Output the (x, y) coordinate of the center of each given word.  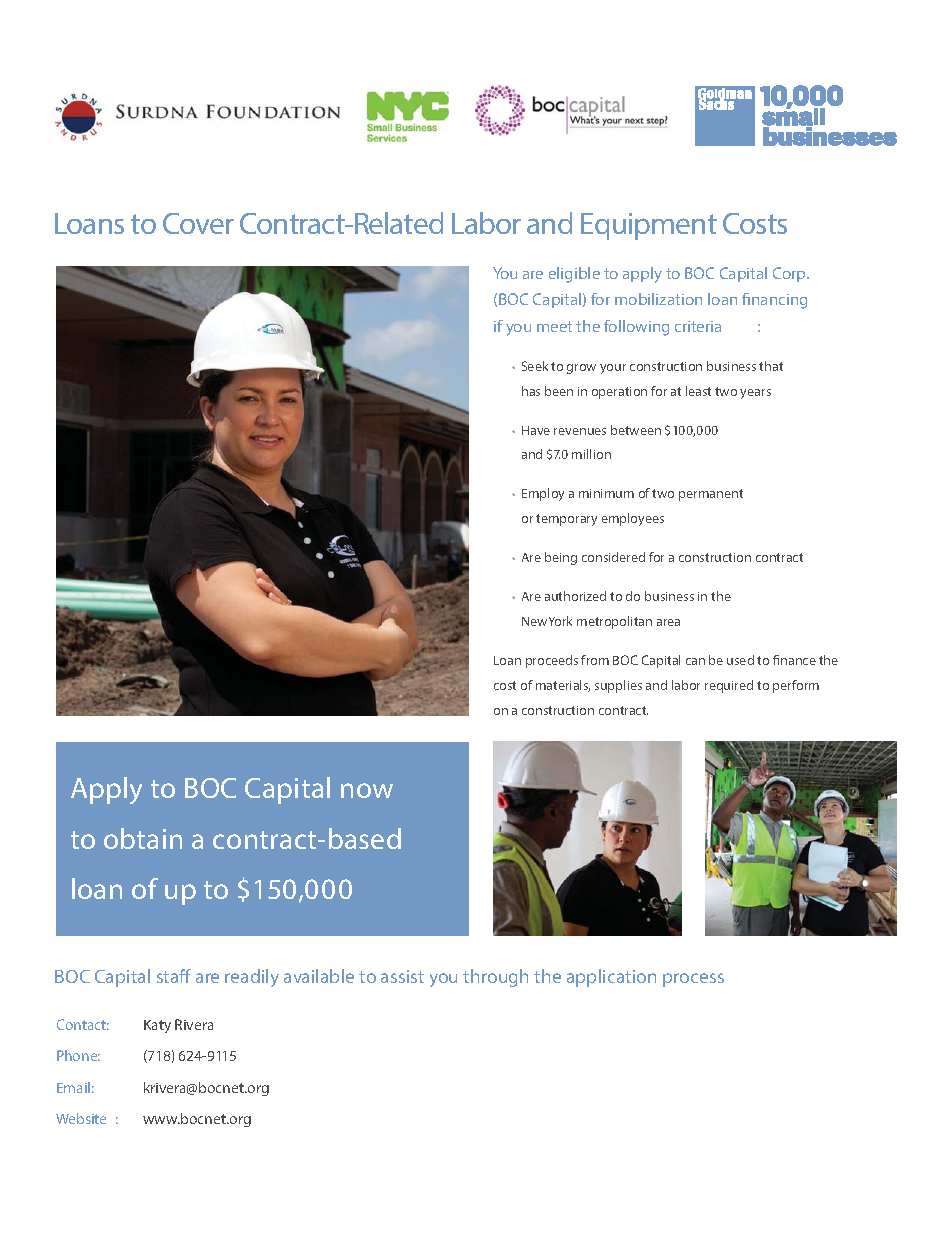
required (729, 686)
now (367, 790)
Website (81, 1118)
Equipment (649, 226)
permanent (711, 495)
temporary (566, 520)
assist (402, 976)
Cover (198, 223)
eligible (574, 275)
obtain (143, 838)
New (534, 621)
